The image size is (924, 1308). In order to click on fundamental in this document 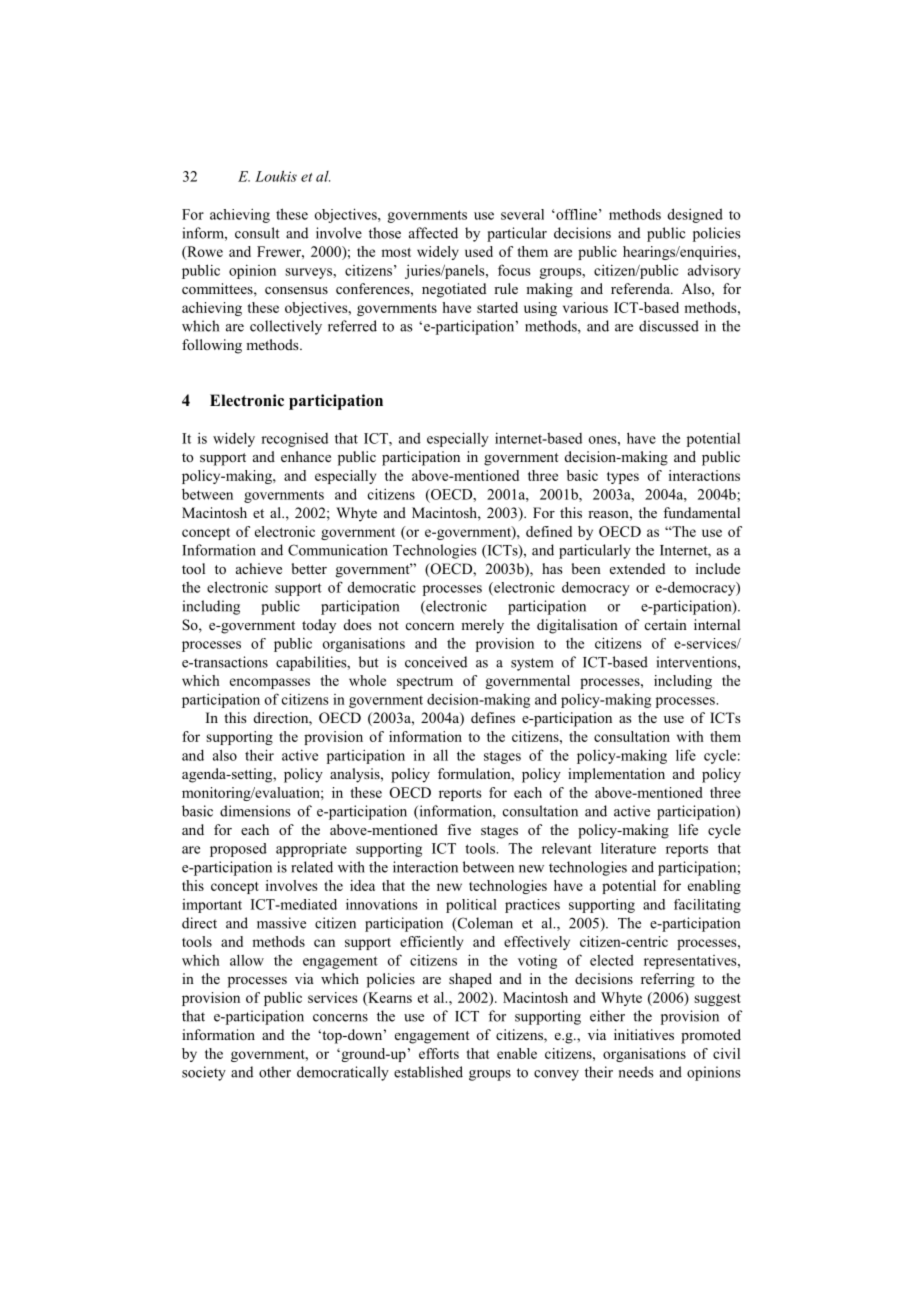, I will do `click(701, 512)`.
